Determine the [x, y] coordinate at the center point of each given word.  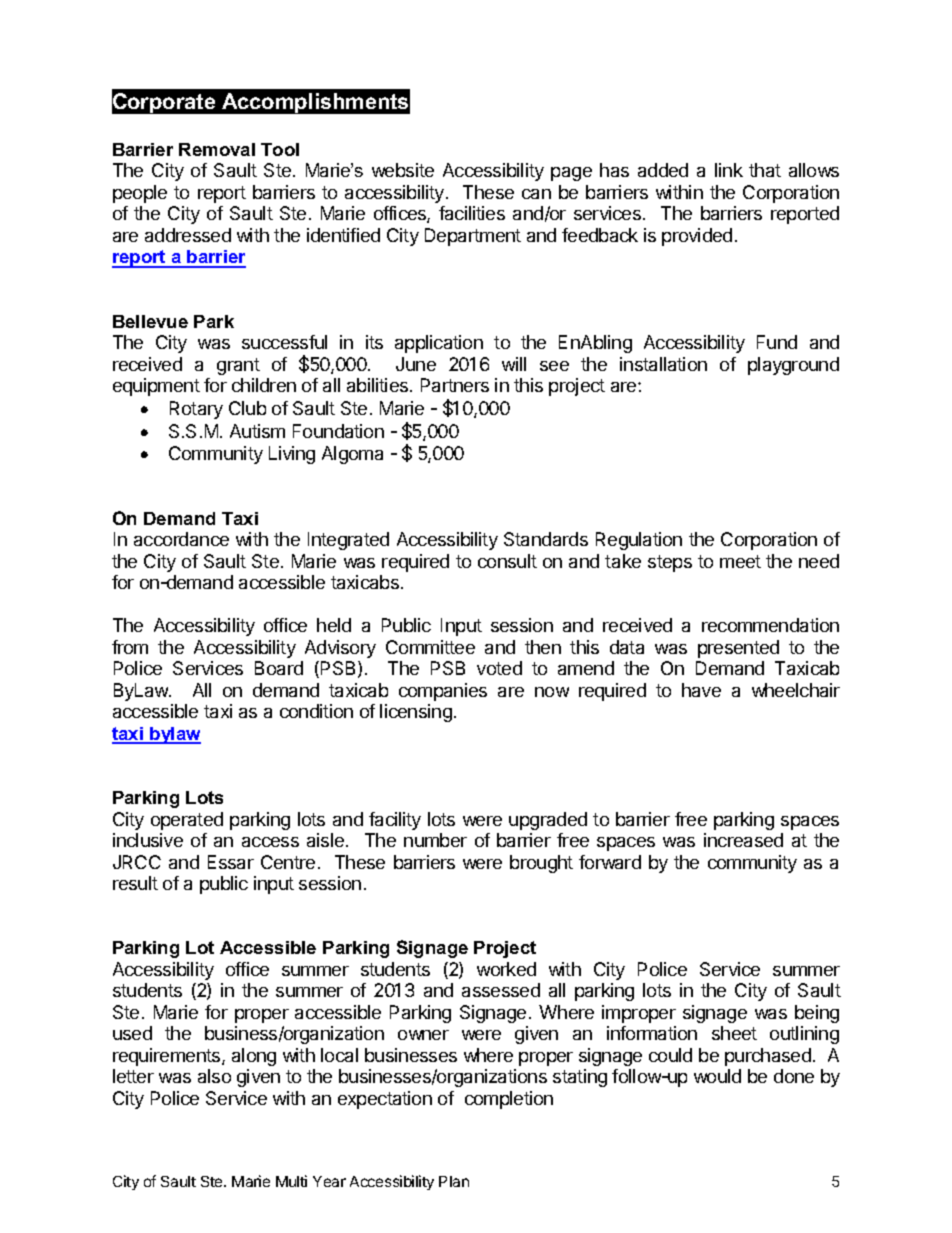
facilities [472, 213]
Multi [291, 1181]
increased [743, 840]
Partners [455, 385]
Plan [454, 1181]
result [135, 883]
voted [499, 668]
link [729, 170]
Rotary [196, 410]
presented [738, 649]
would [717, 1076]
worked [506, 969]
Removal [217, 149]
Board [279, 668]
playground [793, 366]
